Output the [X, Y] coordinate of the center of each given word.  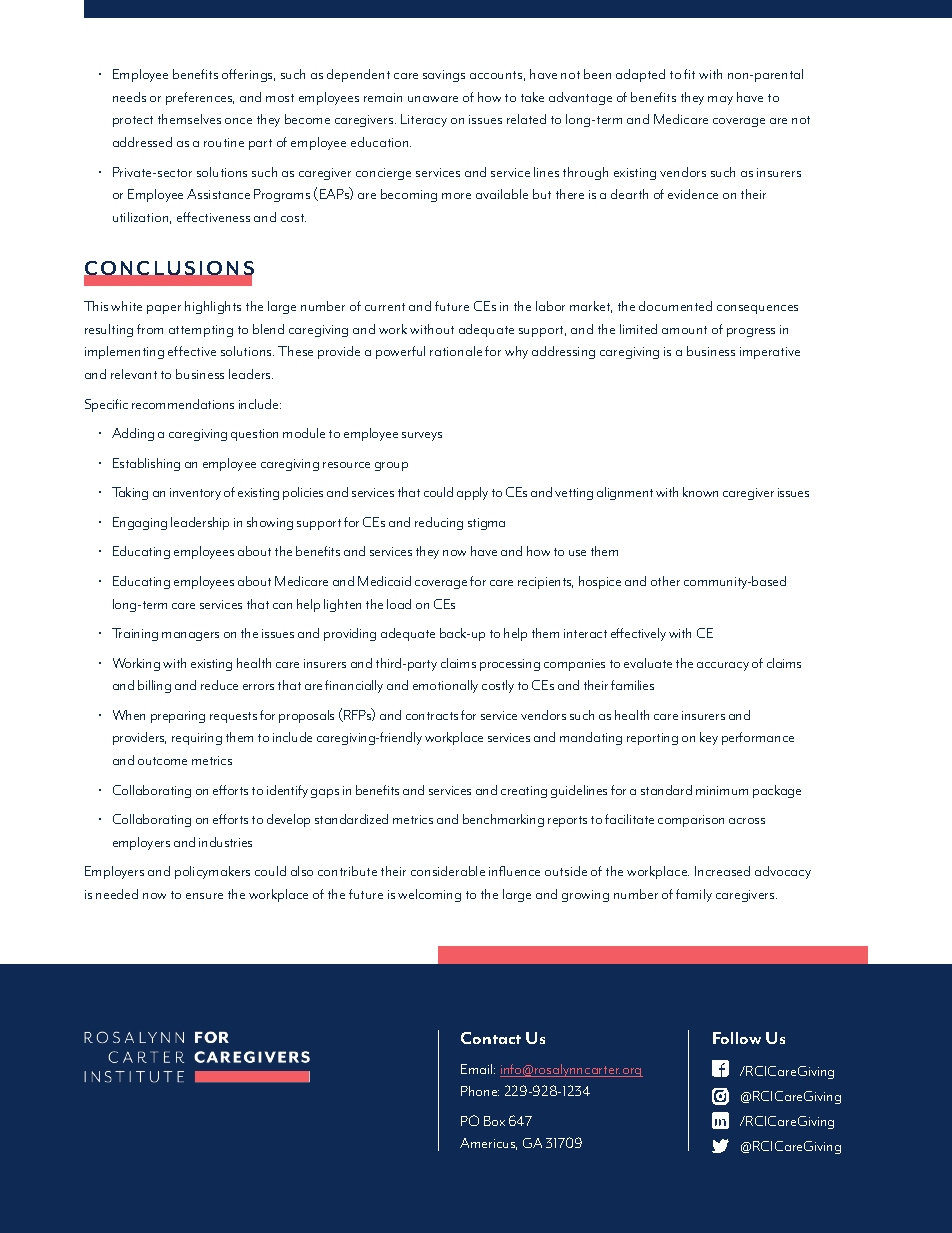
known [700, 492]
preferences [200, 98]
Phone [480, 1091]
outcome [162, 761]
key [709, 738]
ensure [204, 896]
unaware [433, 99]
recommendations [183, 404]
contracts [432, 716]
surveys [422, 436]
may [720, 100]
